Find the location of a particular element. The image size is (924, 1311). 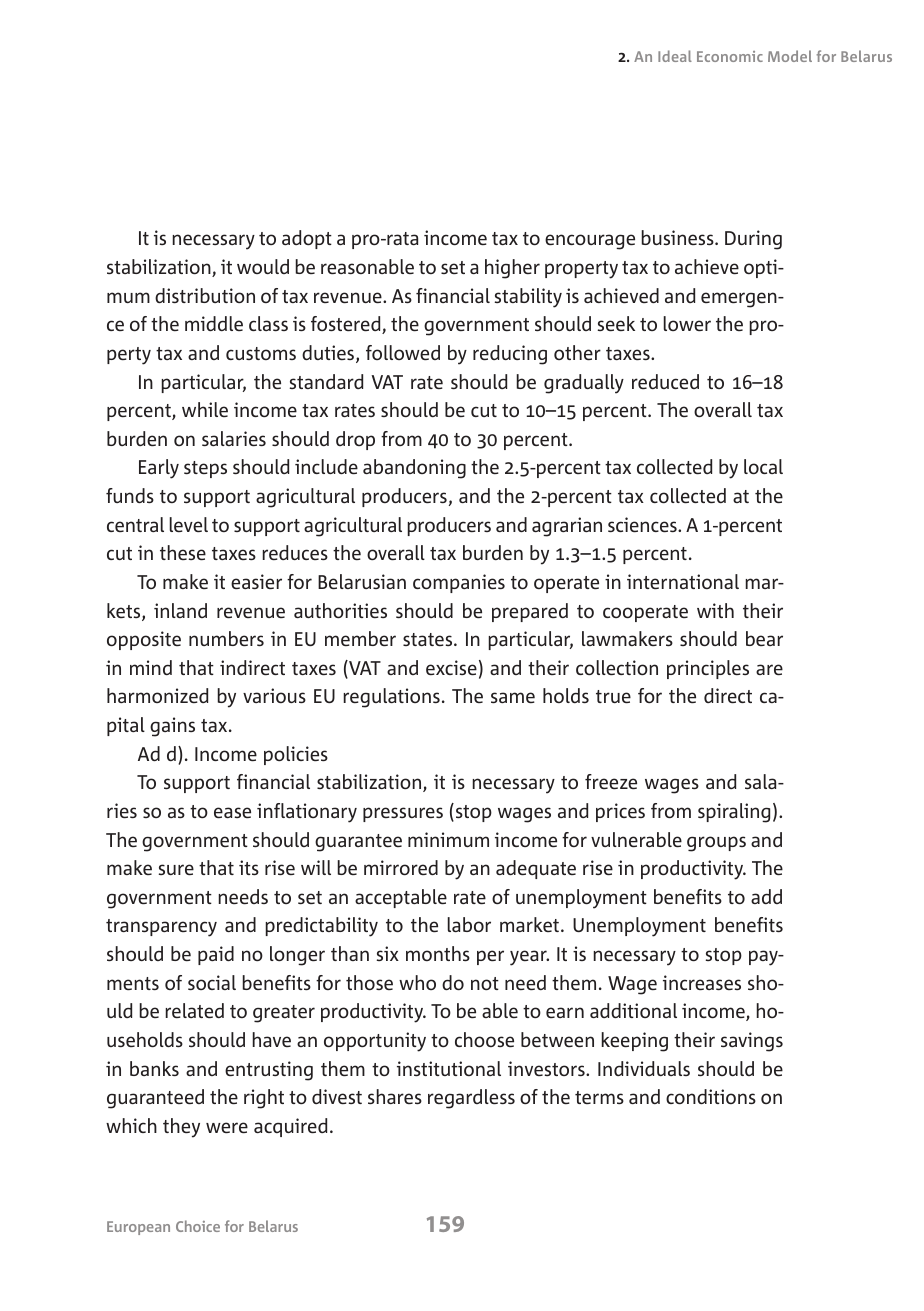

adopt is located at coordinates (307, 239).
